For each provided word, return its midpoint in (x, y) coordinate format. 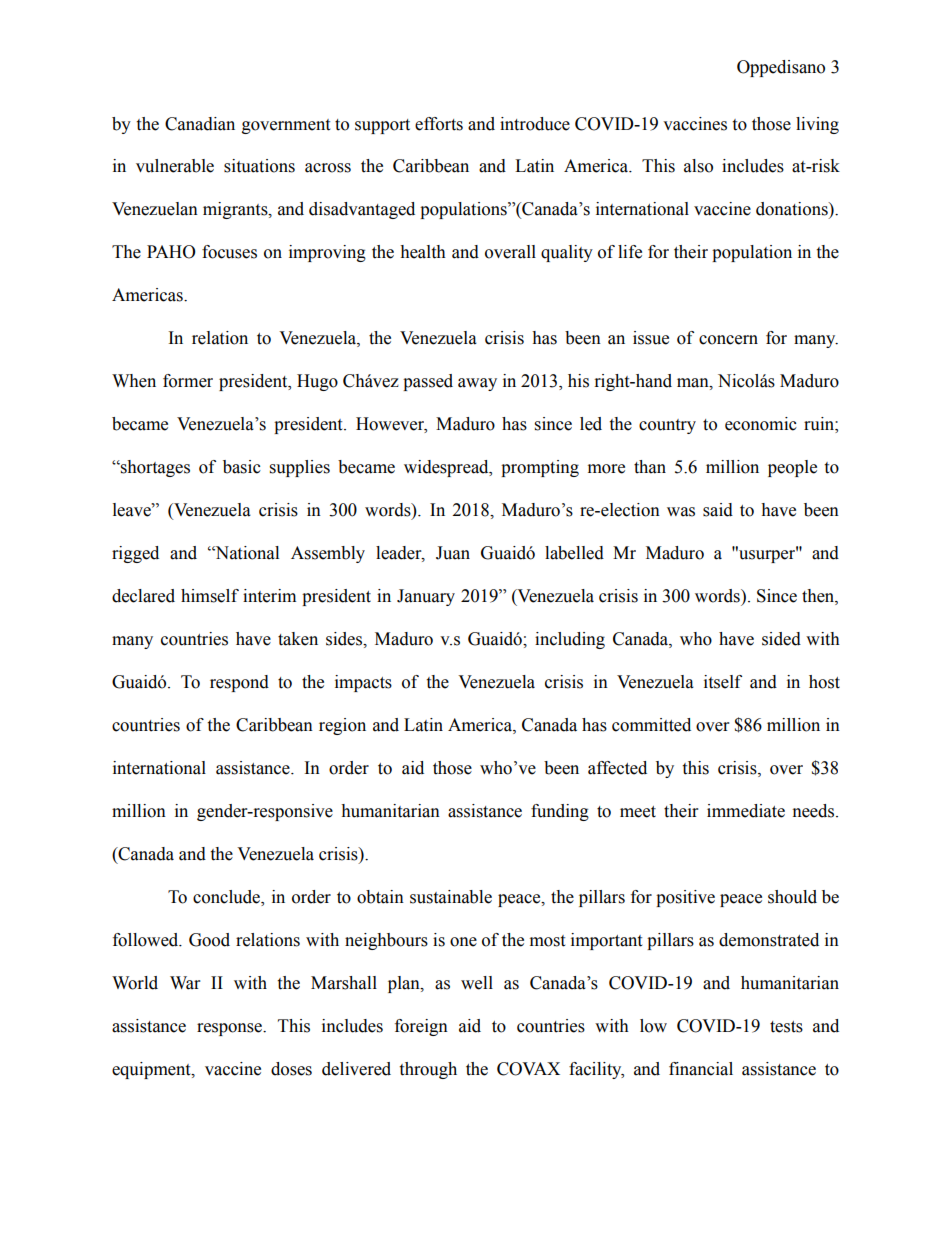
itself (723, 682)
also (698, 166)
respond (239, 683)
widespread (447, 468)
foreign (421, 1027)
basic (242, 467)
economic (761, 424)
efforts (439, 124)
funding (560, 812)
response (230, 1029)
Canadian (200, 124)
